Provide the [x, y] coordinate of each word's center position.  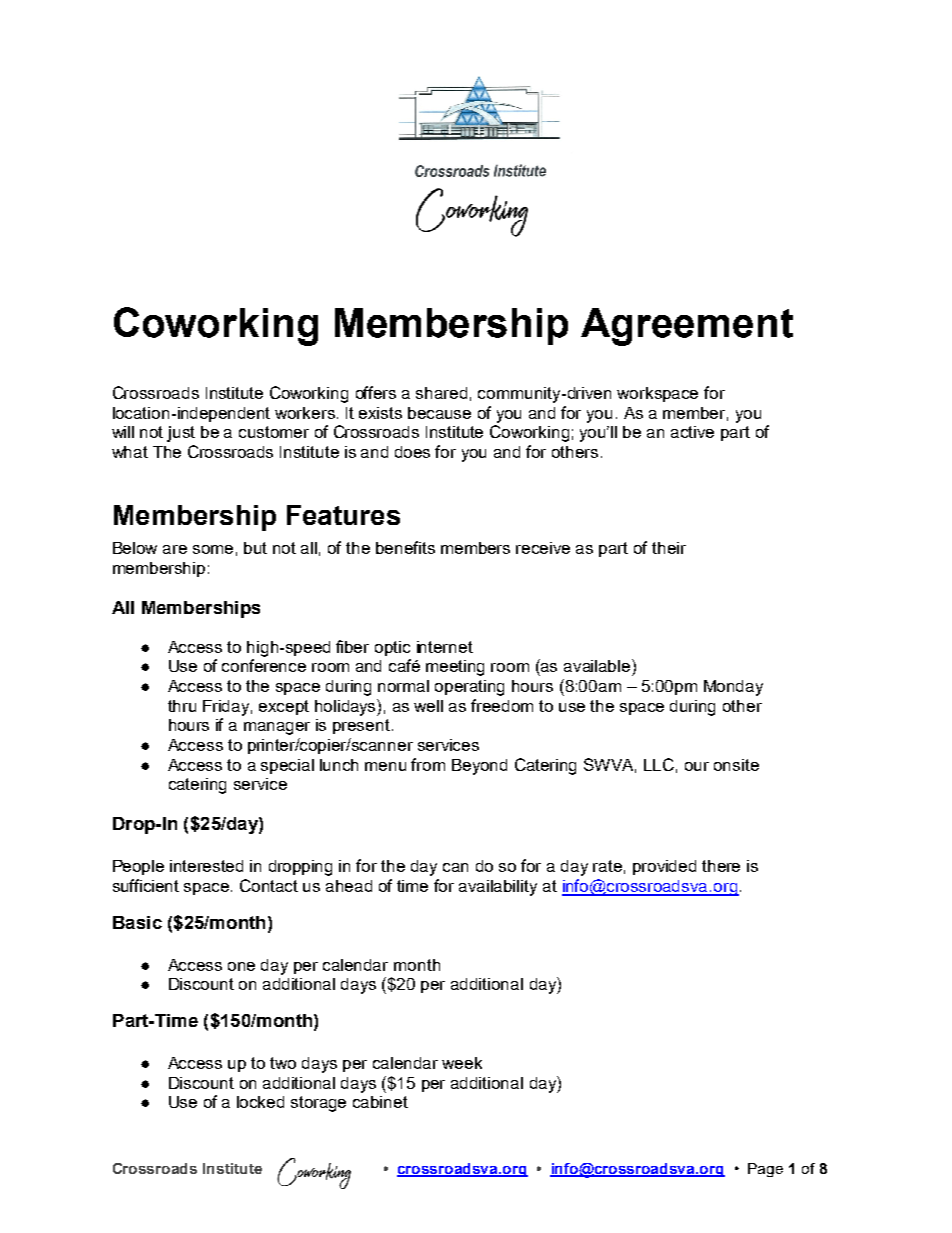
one [241, 966]
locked [260, 1102]
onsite [736, 765]
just [181, 434]
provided [664, 867]
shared [441, 393]
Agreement [687, 327]
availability [498, 888]
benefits [405, 547]
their [669, 548]
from [428, 764]
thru [182, 706]
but [255, 548]
